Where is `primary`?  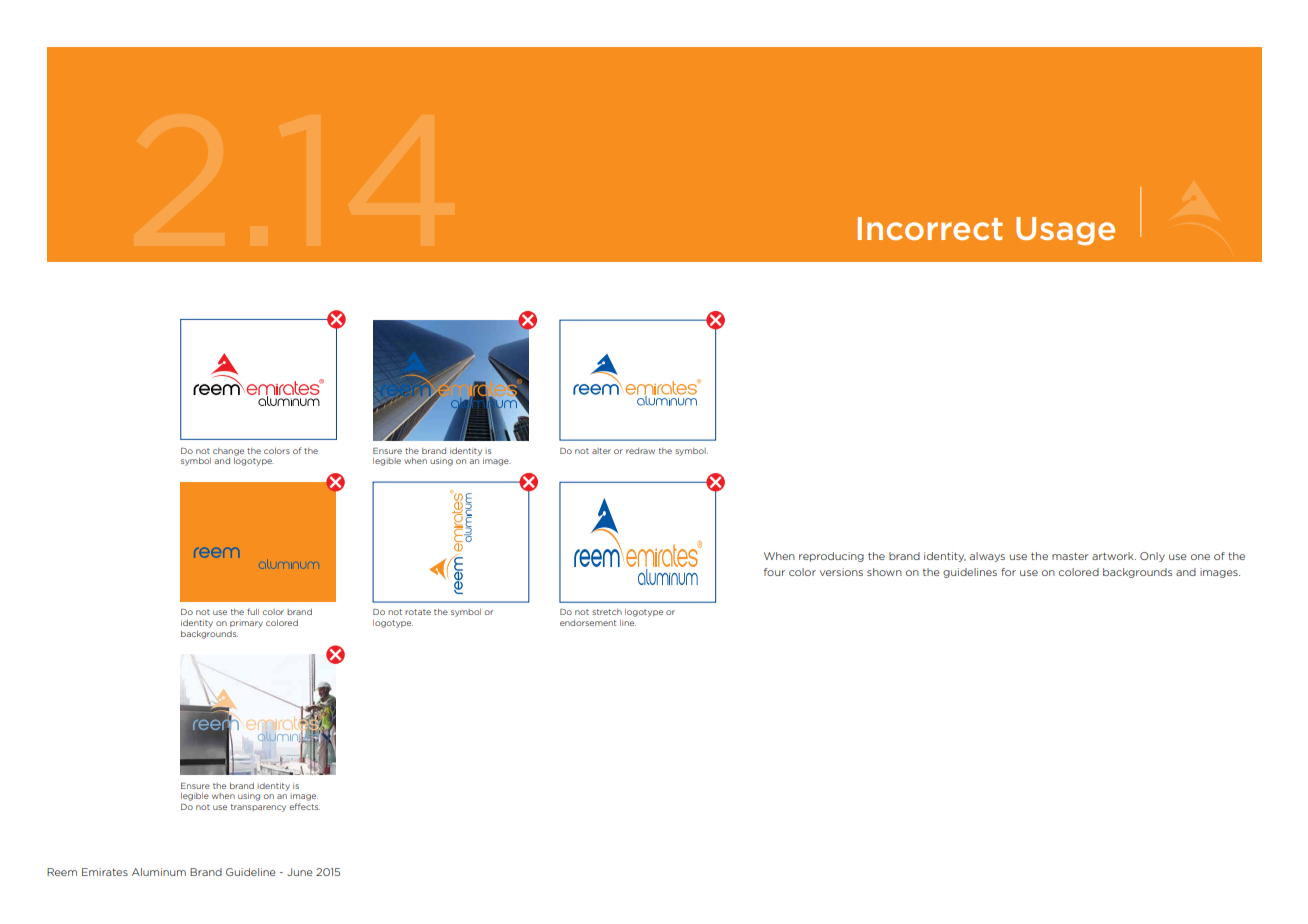 primary is located at coordinates (246, 624).
